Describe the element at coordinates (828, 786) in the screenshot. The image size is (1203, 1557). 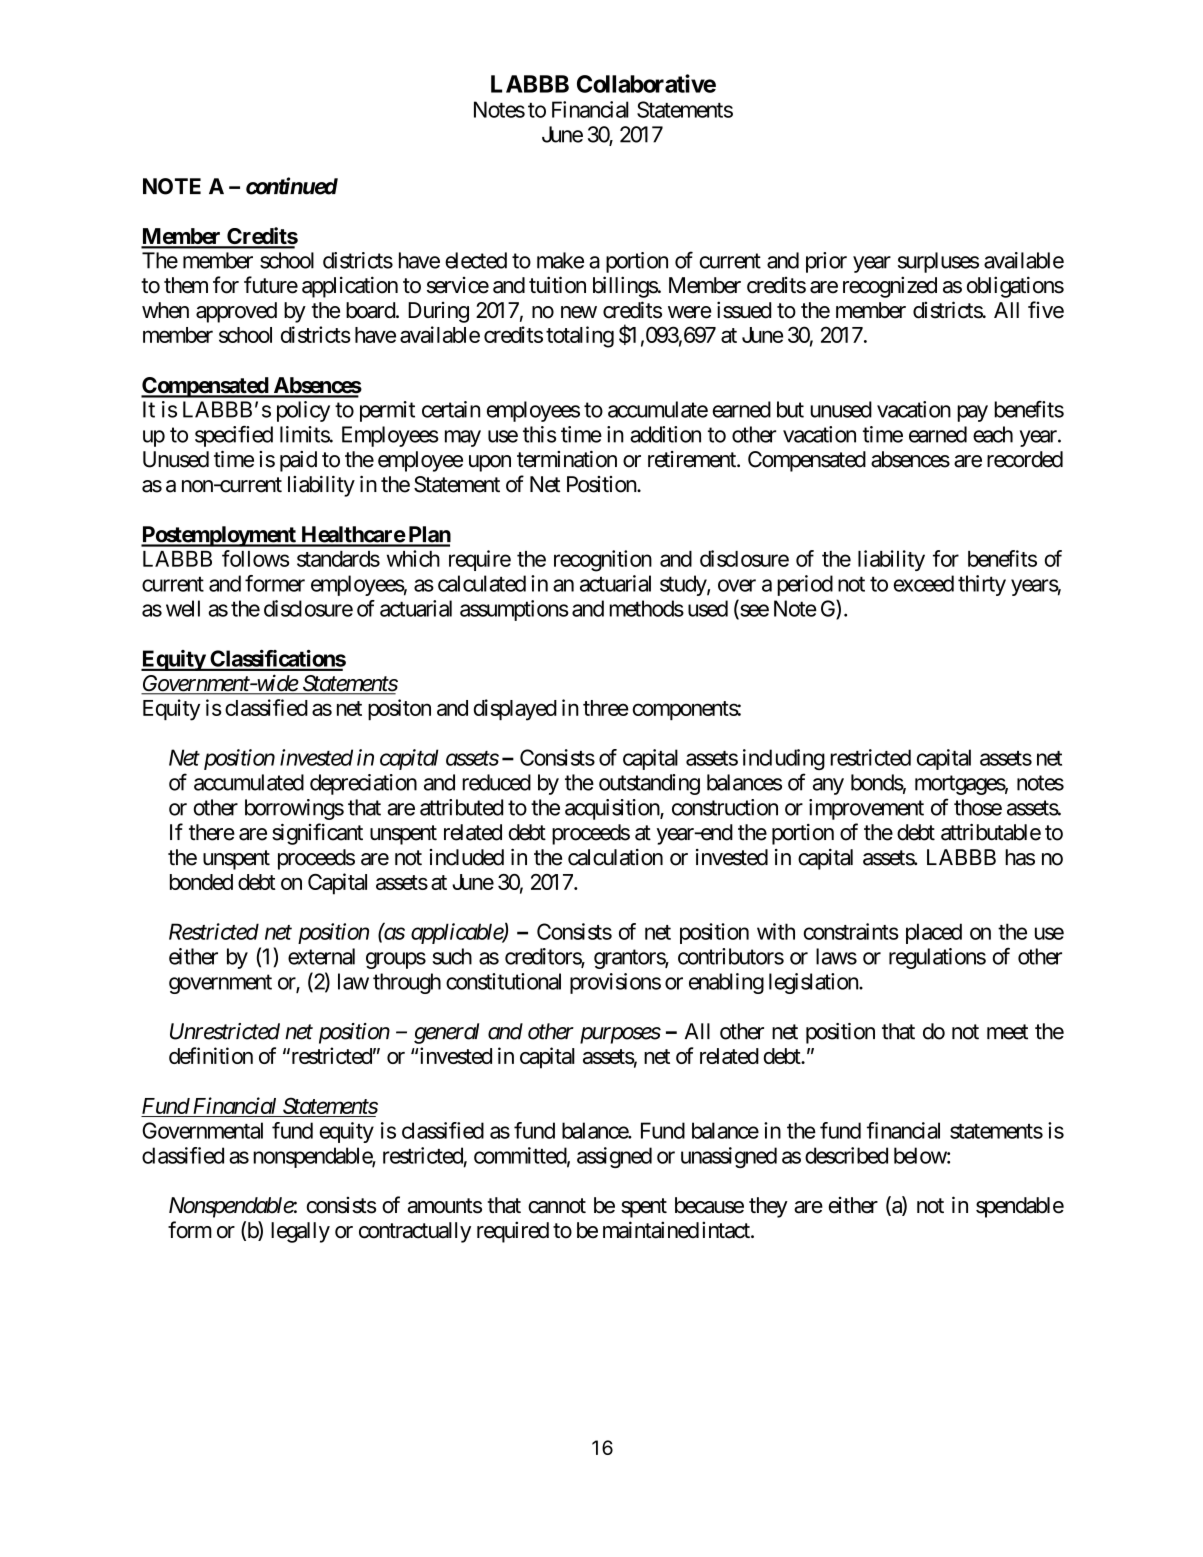
I see `any` at that location.
